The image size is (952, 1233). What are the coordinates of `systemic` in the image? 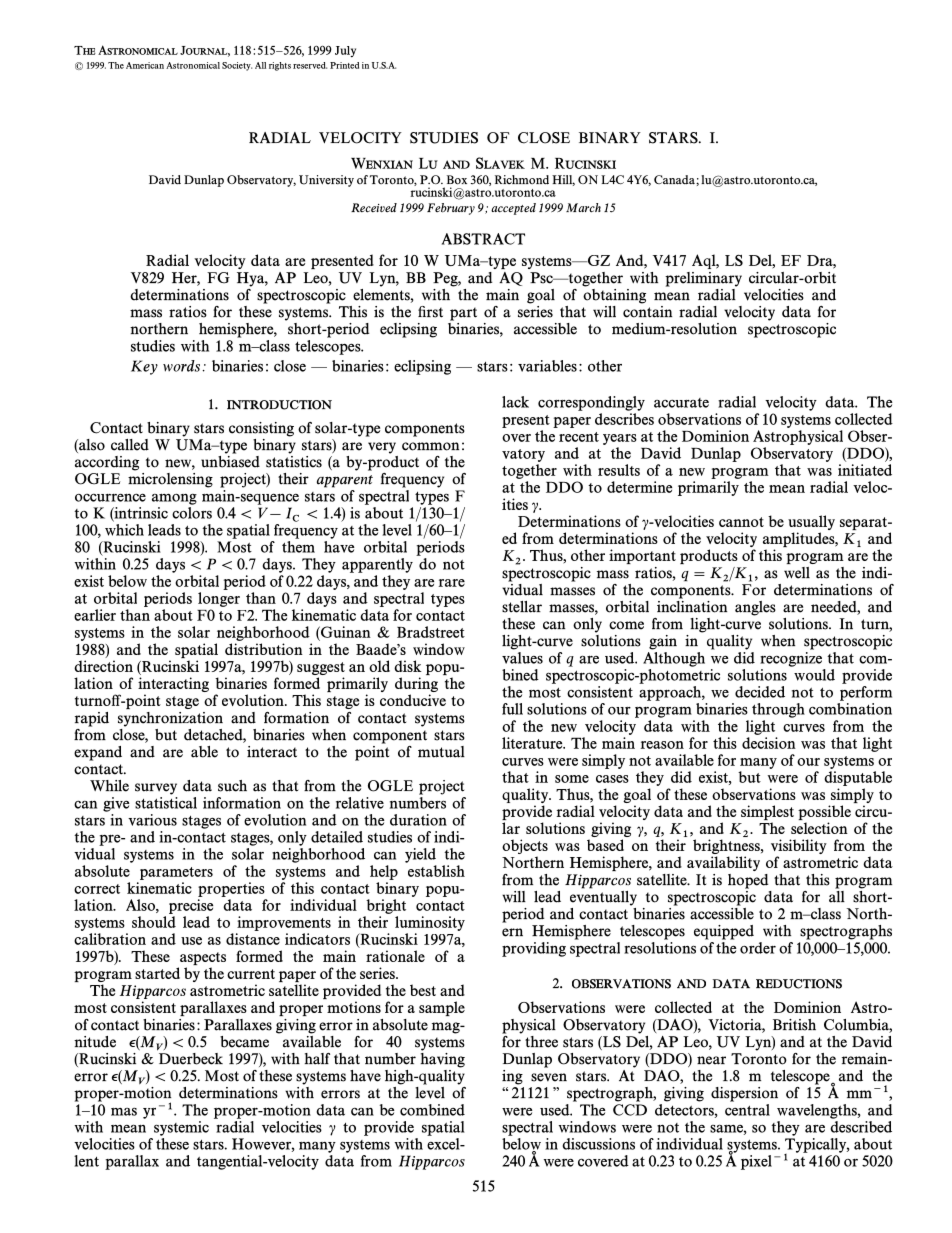 It's located at (181, 1128).
